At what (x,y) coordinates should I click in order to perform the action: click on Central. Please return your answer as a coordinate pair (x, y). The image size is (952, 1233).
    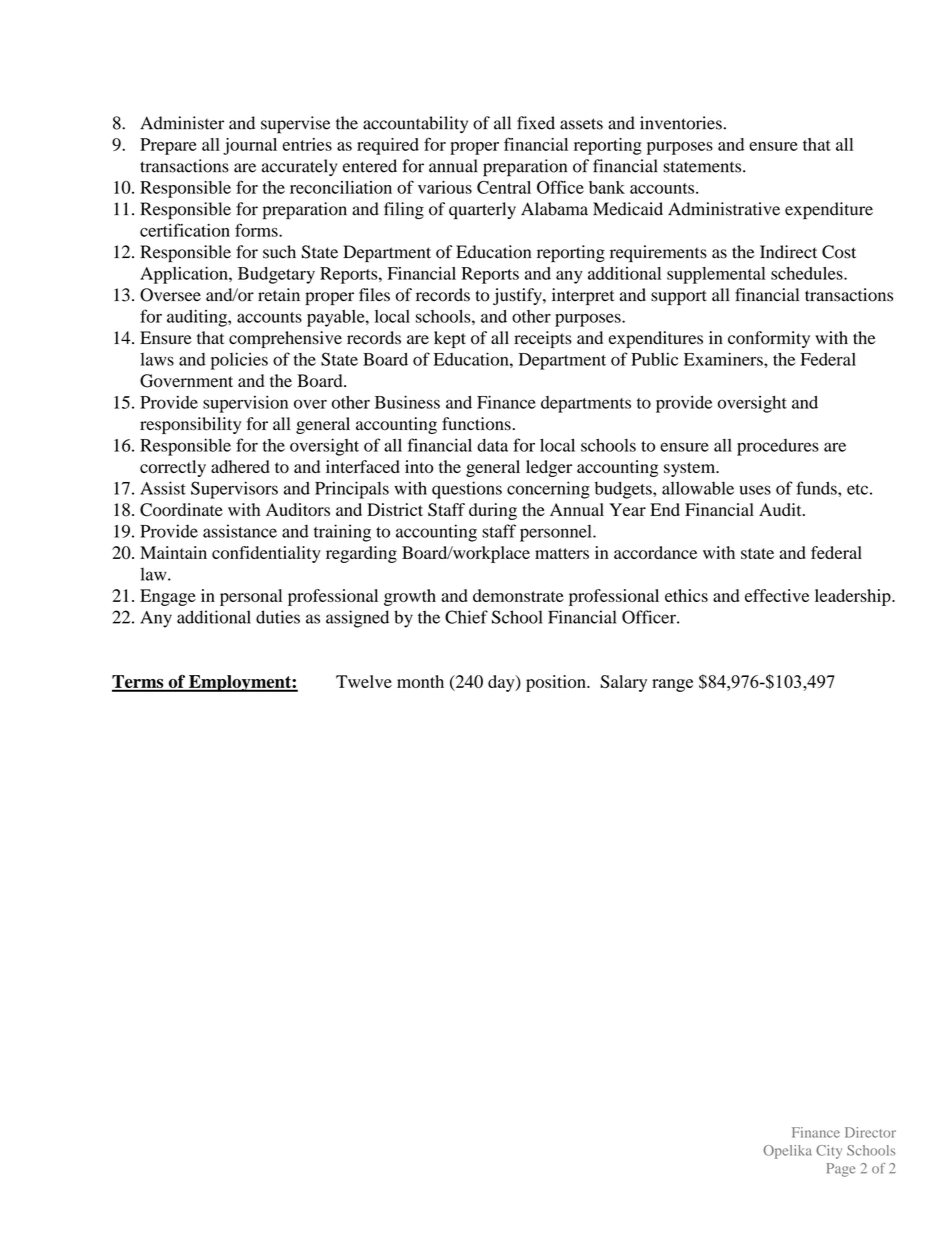
    Looking at the image, I should click on (504, 187).
